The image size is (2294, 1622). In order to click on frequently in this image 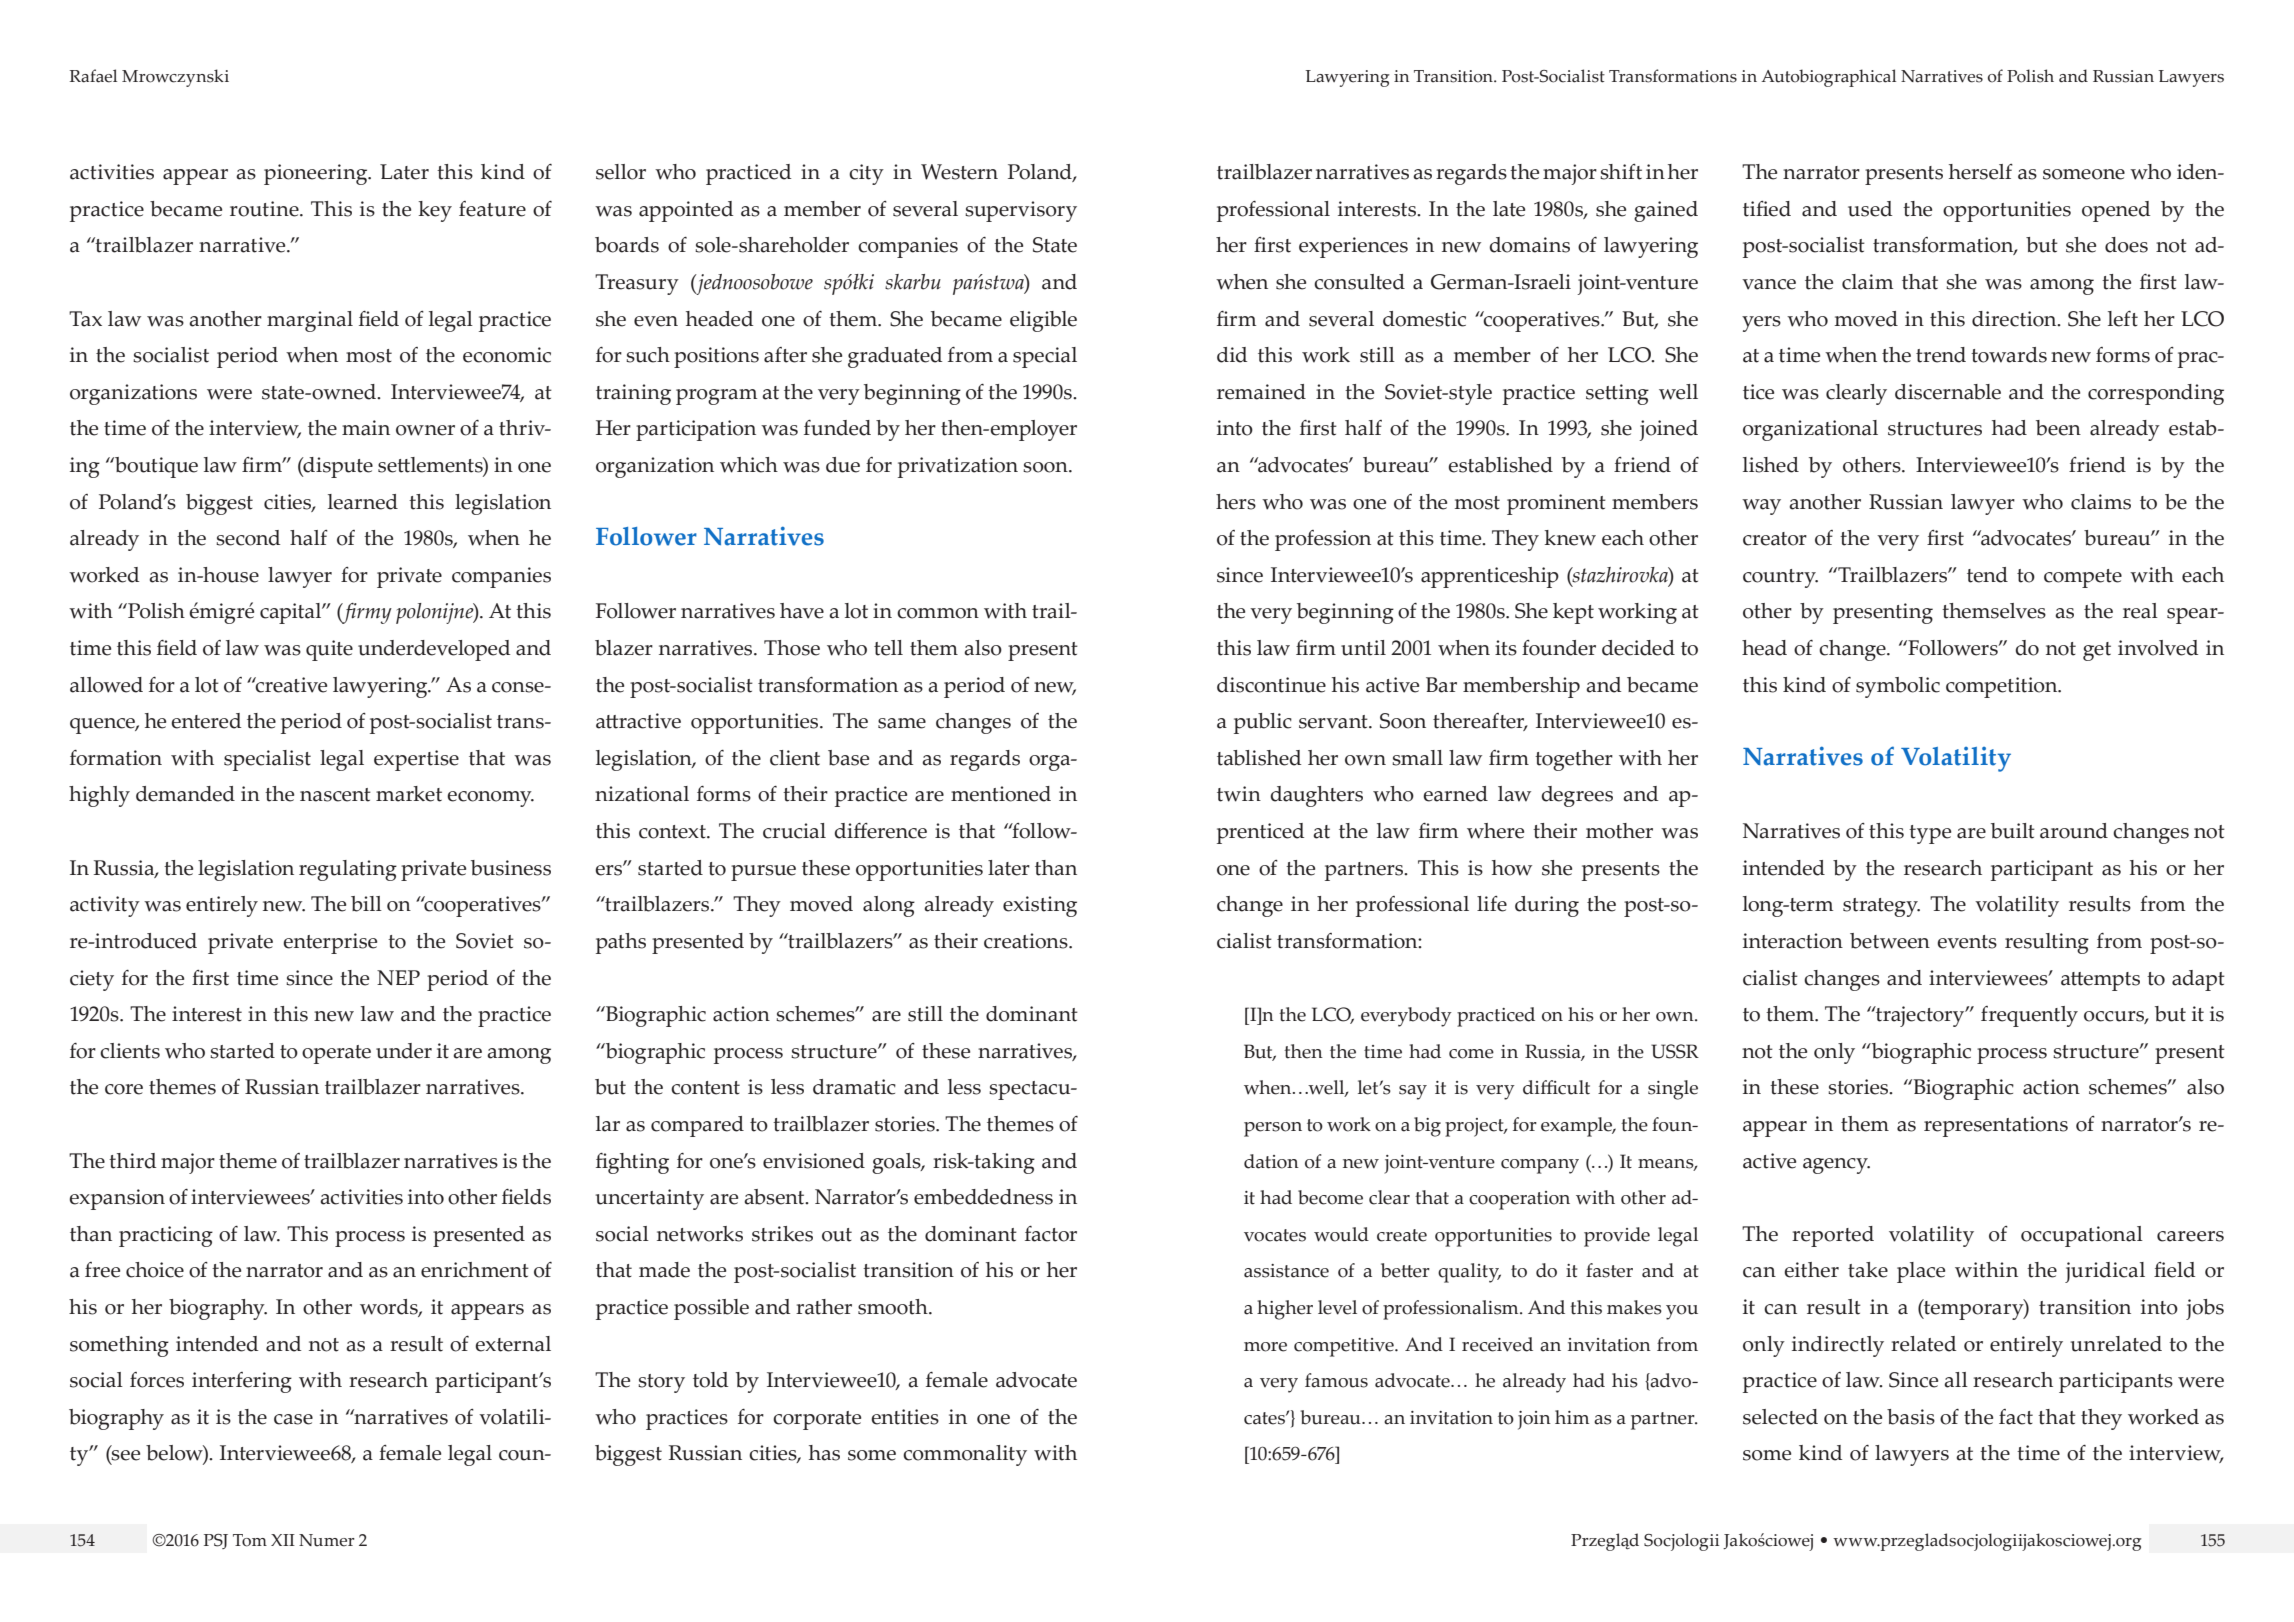, I will do `click(2029, 1016)`.
